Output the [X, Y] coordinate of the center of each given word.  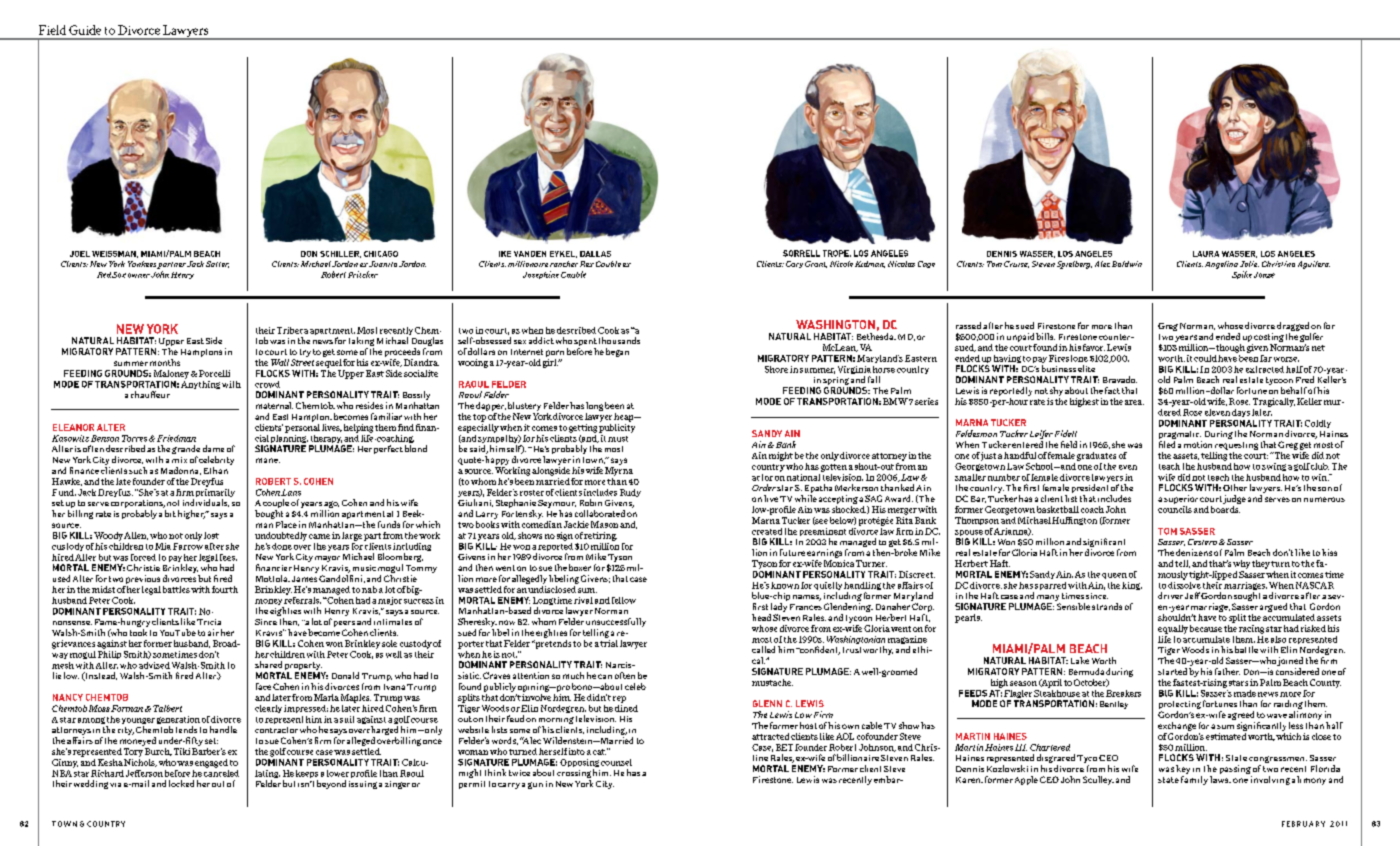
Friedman [175, 438]
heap [625, 417]
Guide [85, 30]
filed [1167, 444]
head [761, 617]
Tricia [209, 622]
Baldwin [1127, 264]
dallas [595, 254]
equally [1173, 629]
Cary [794, 264]
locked [181, 783]
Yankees [142, 264]
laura [1206, 254]
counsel [616, 762]
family [1194, 780]
